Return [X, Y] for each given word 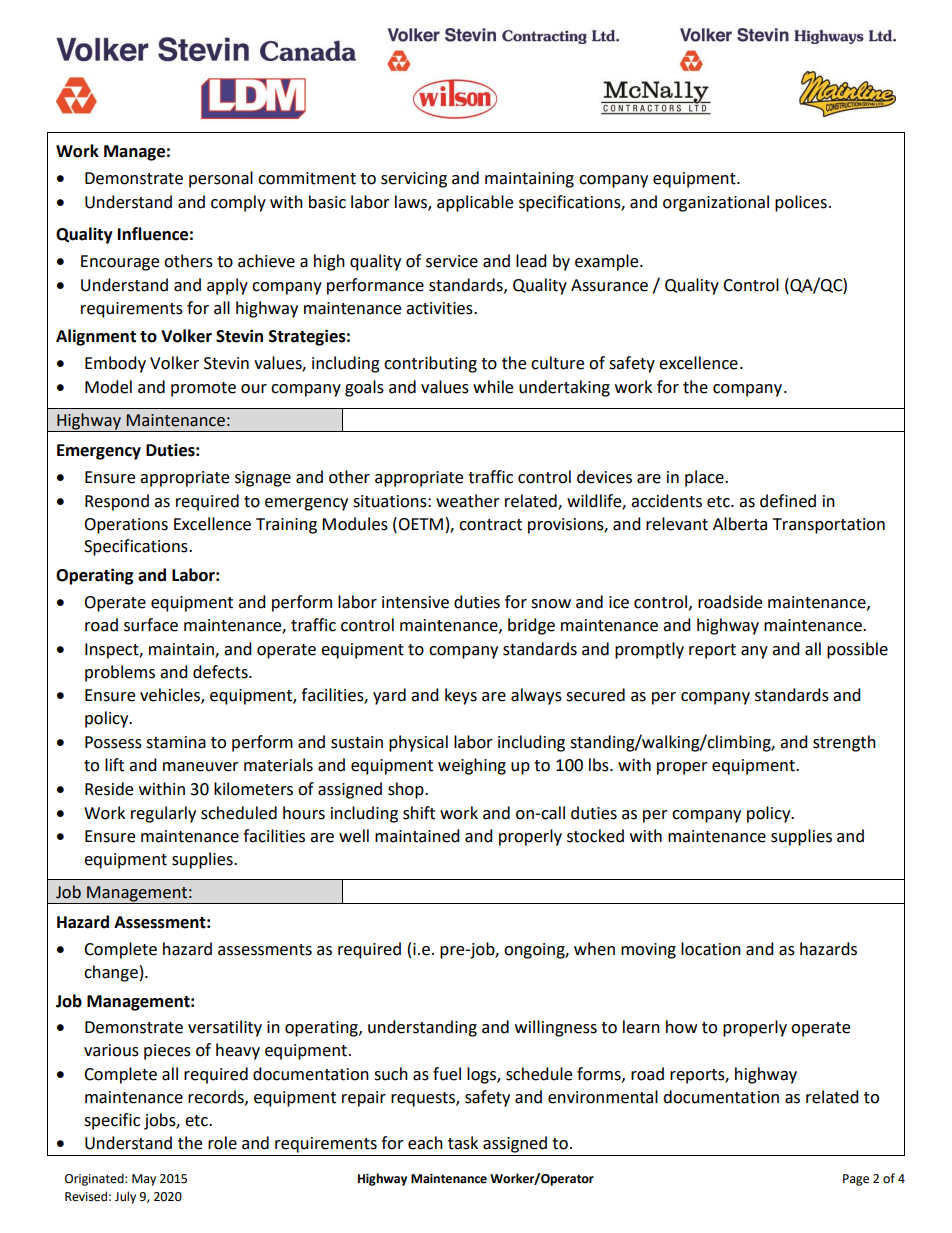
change [111, 973]
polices [801, 203]
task [463, 1143]
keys [461, 696]
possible [857, 650]
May [144, 1180]
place [705, 478]
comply [238, 203]
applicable [475, 203]
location [711, 949]
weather [468, 501]
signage [263, 479]
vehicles [171, 696]
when [594, 949]
